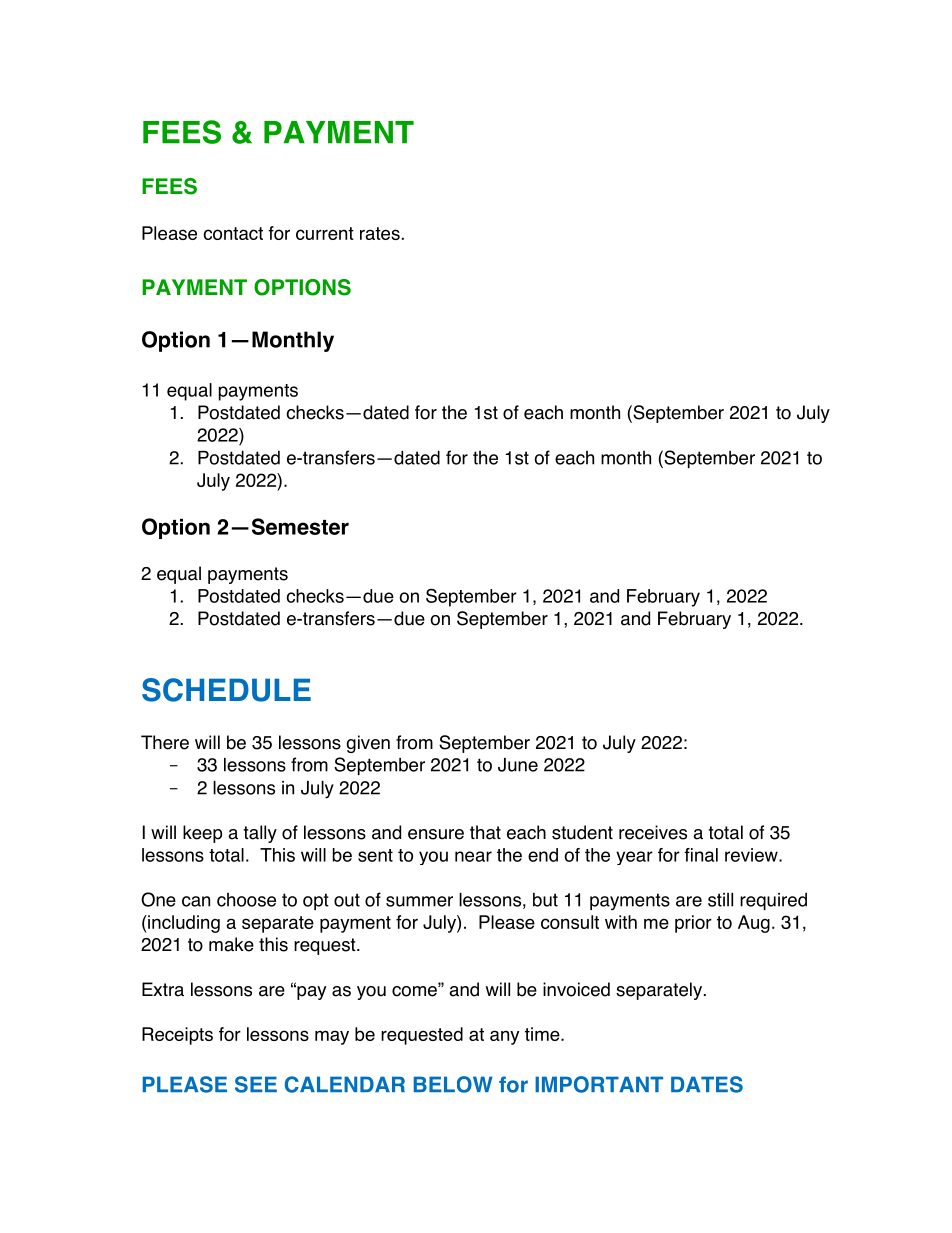 The height and width of the screenshot is (1233, 952). I want to click on ensure, so click(436, 834).
